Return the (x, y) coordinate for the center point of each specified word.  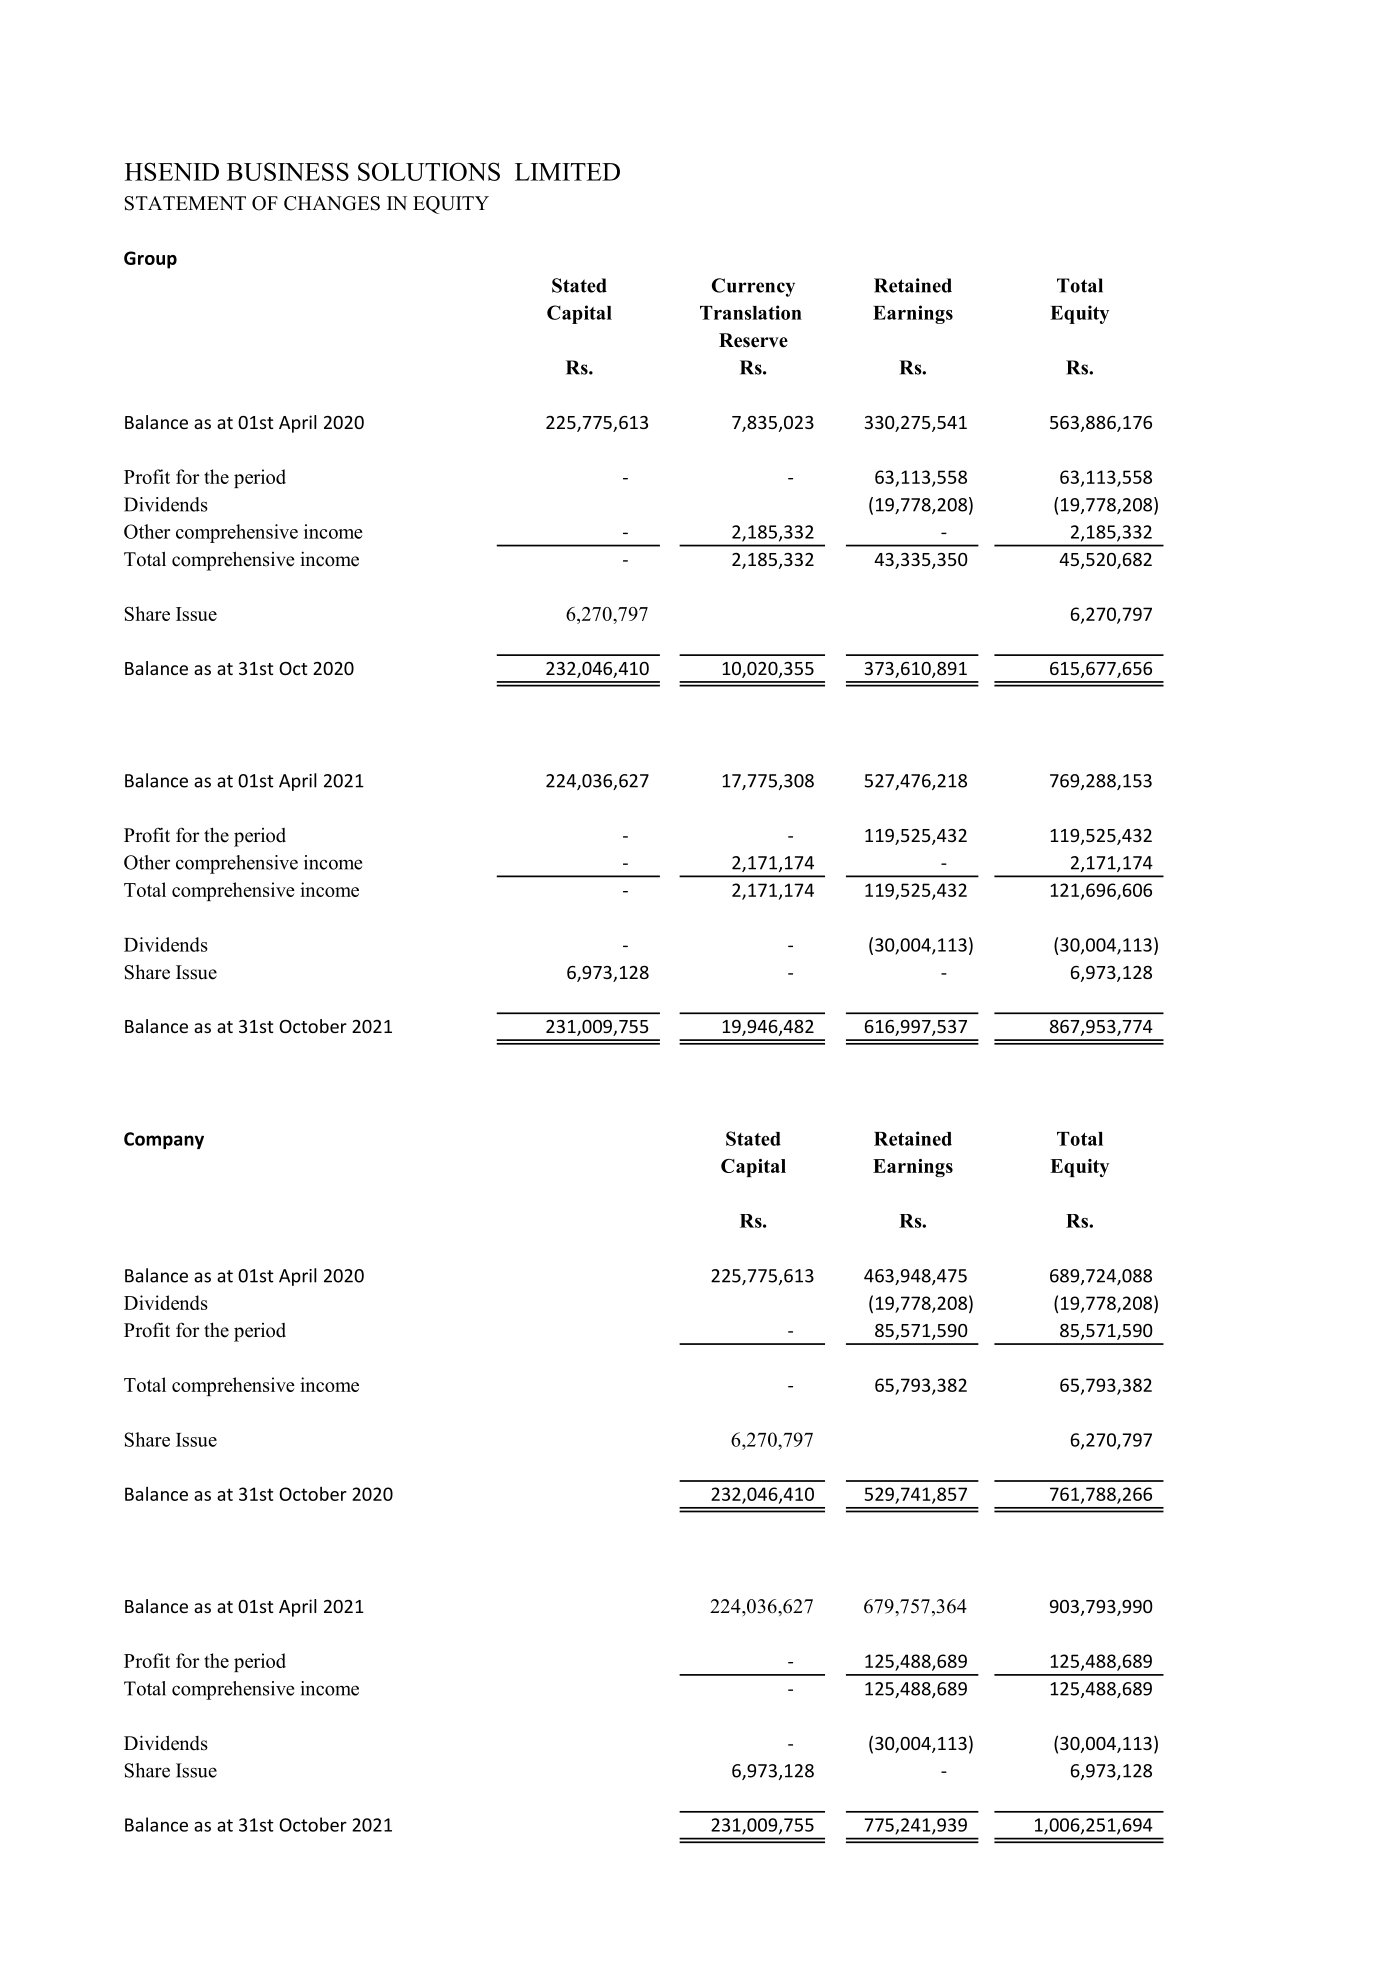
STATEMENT (185, 203)
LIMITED (567, 172)
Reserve (753, 340)
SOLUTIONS (429, 171)
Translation (751, 312)
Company (164, 1140)
